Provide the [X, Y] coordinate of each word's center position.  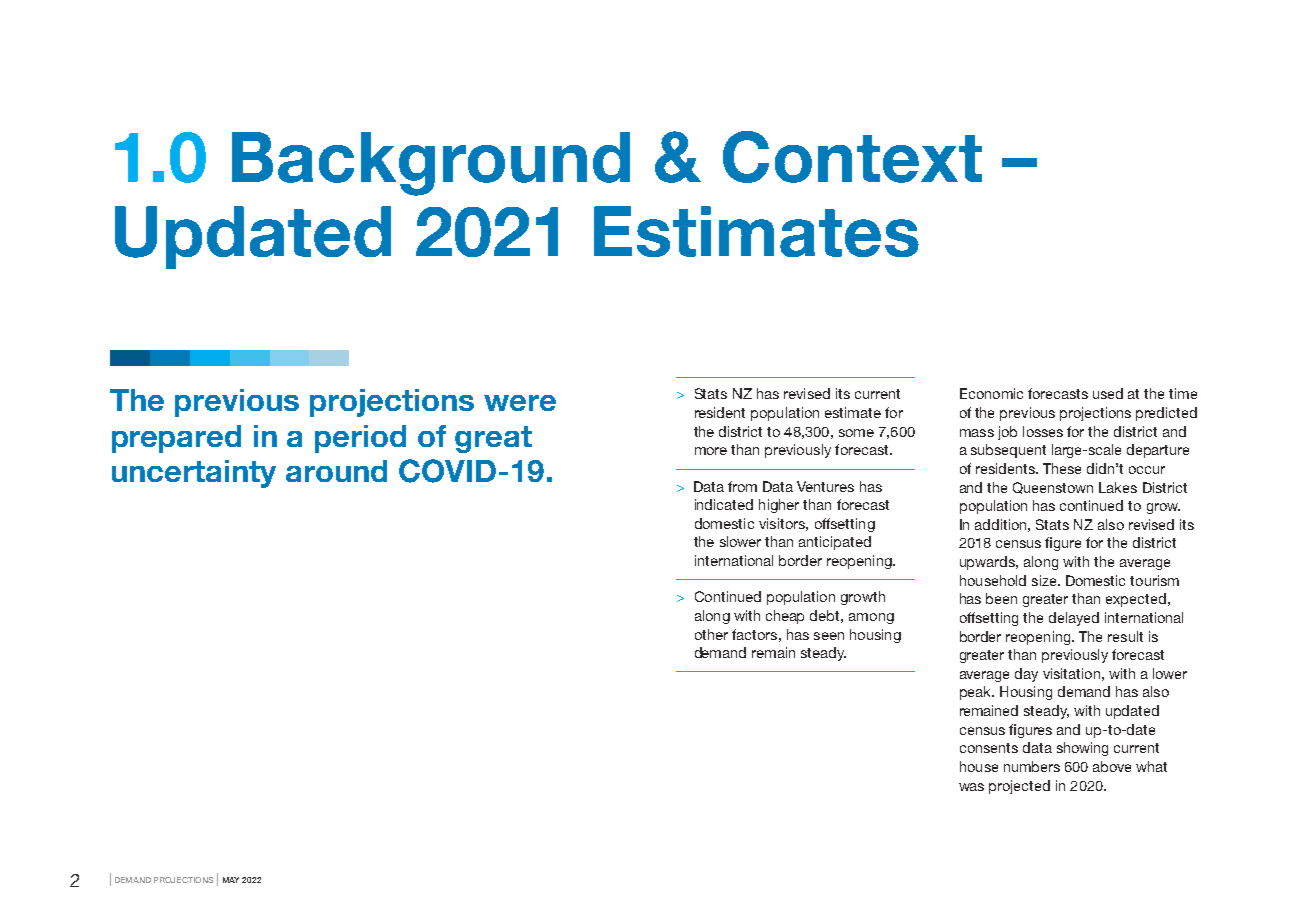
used [1108, 393]
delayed [1074, 619]
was [971, 787]
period [360, 439]
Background [431, 164]
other [711, 634]
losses [1043, 431]
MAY [231, 880]
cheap [785, 617]
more [711, 451]
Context [852, 157]
